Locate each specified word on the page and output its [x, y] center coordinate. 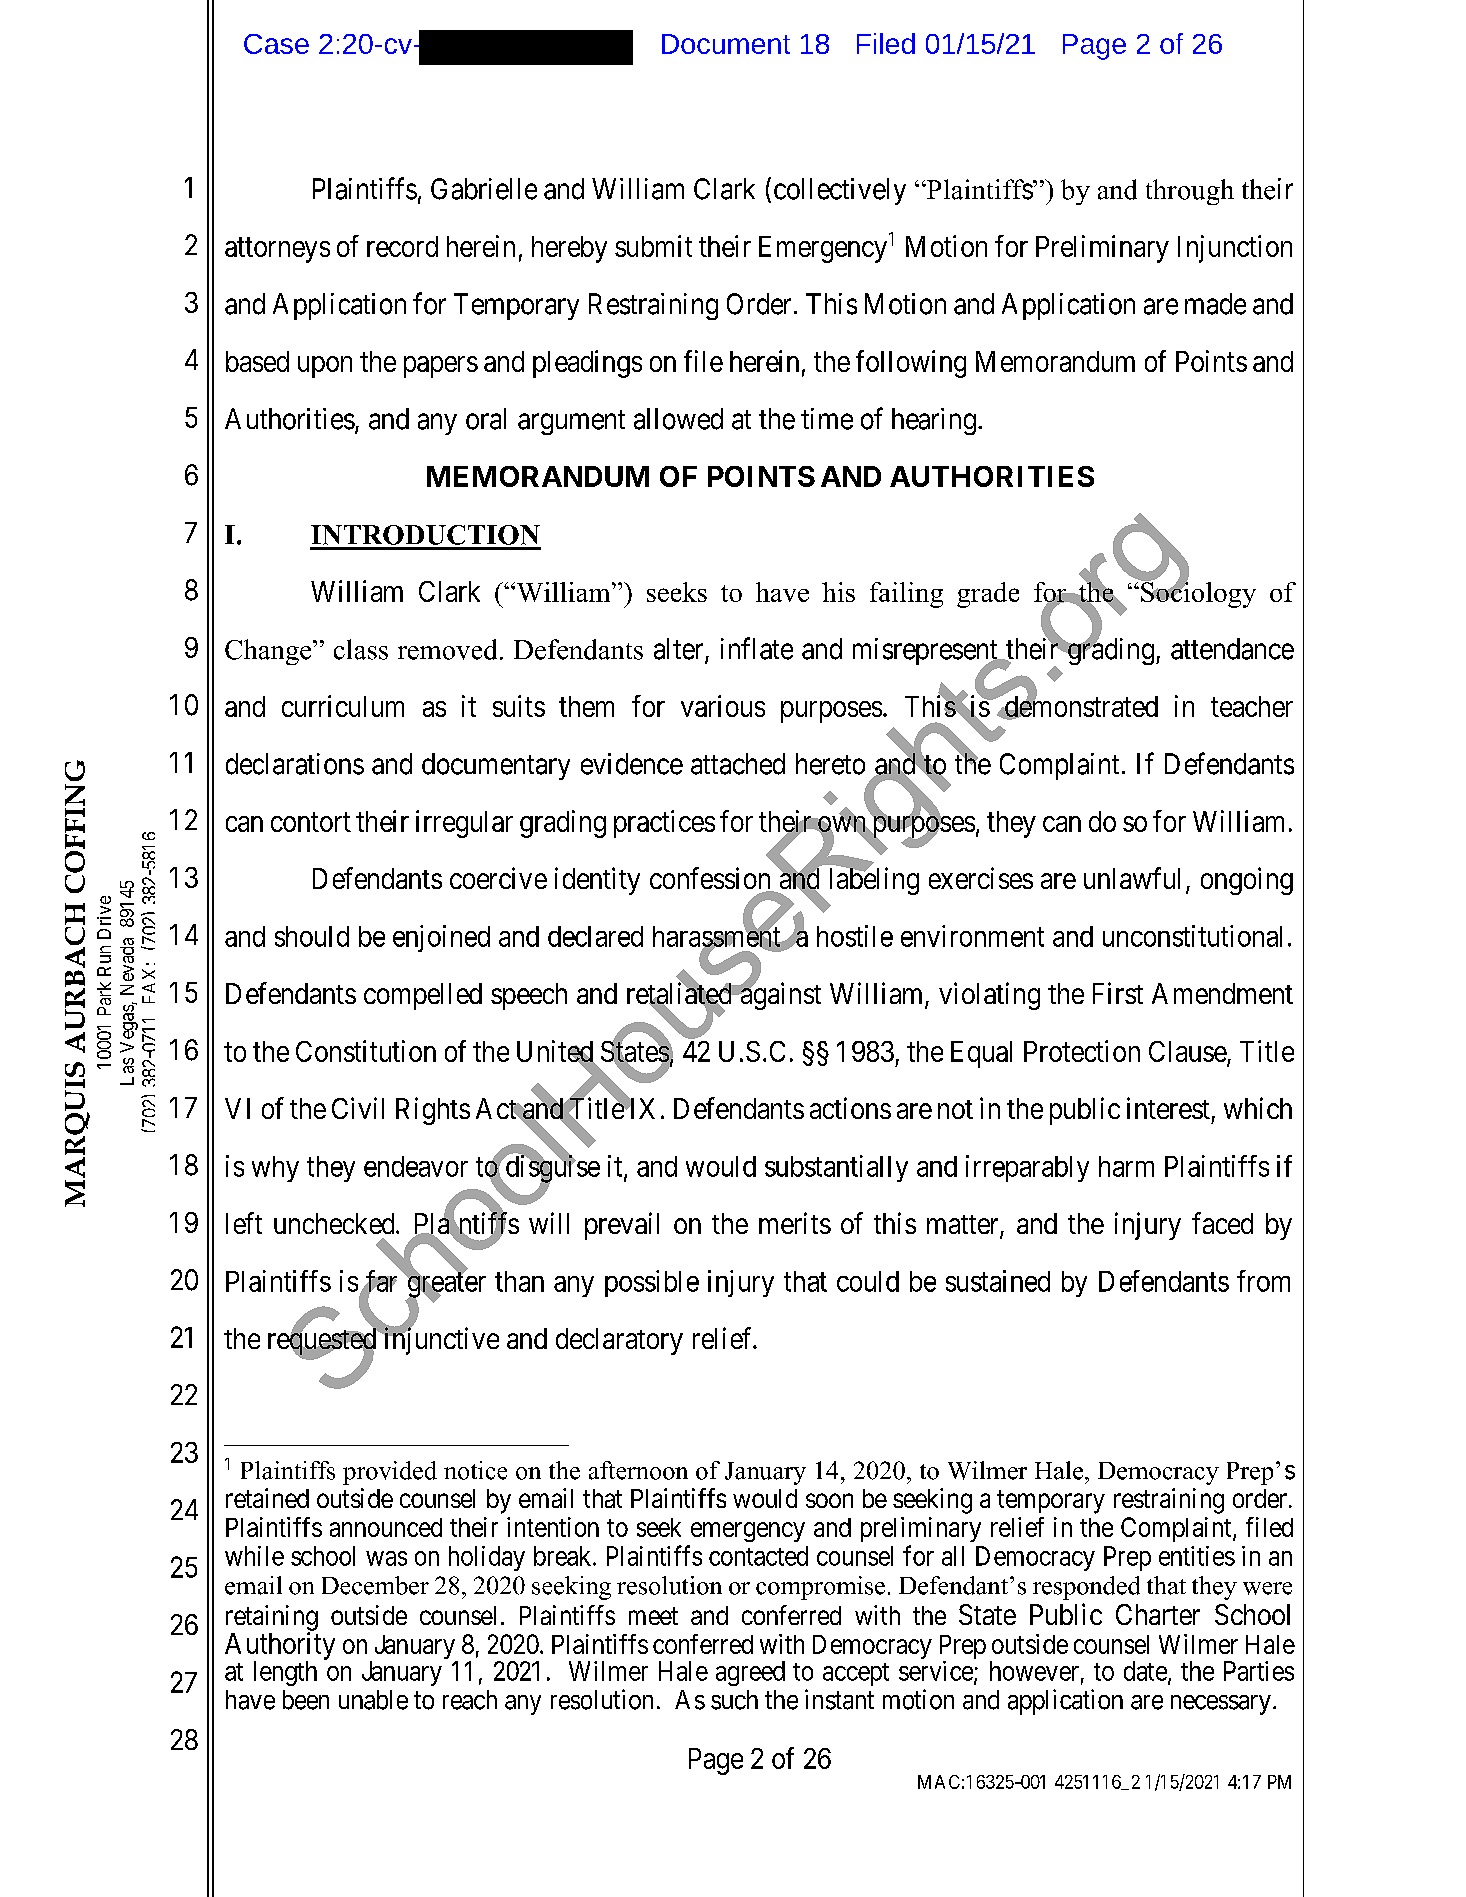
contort [311, 822]
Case [276, 44]
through [1190, 192]
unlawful [1132, 878]
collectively [840, 191]
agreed [750, 1673]
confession [711, 879]
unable [373, 1700]
